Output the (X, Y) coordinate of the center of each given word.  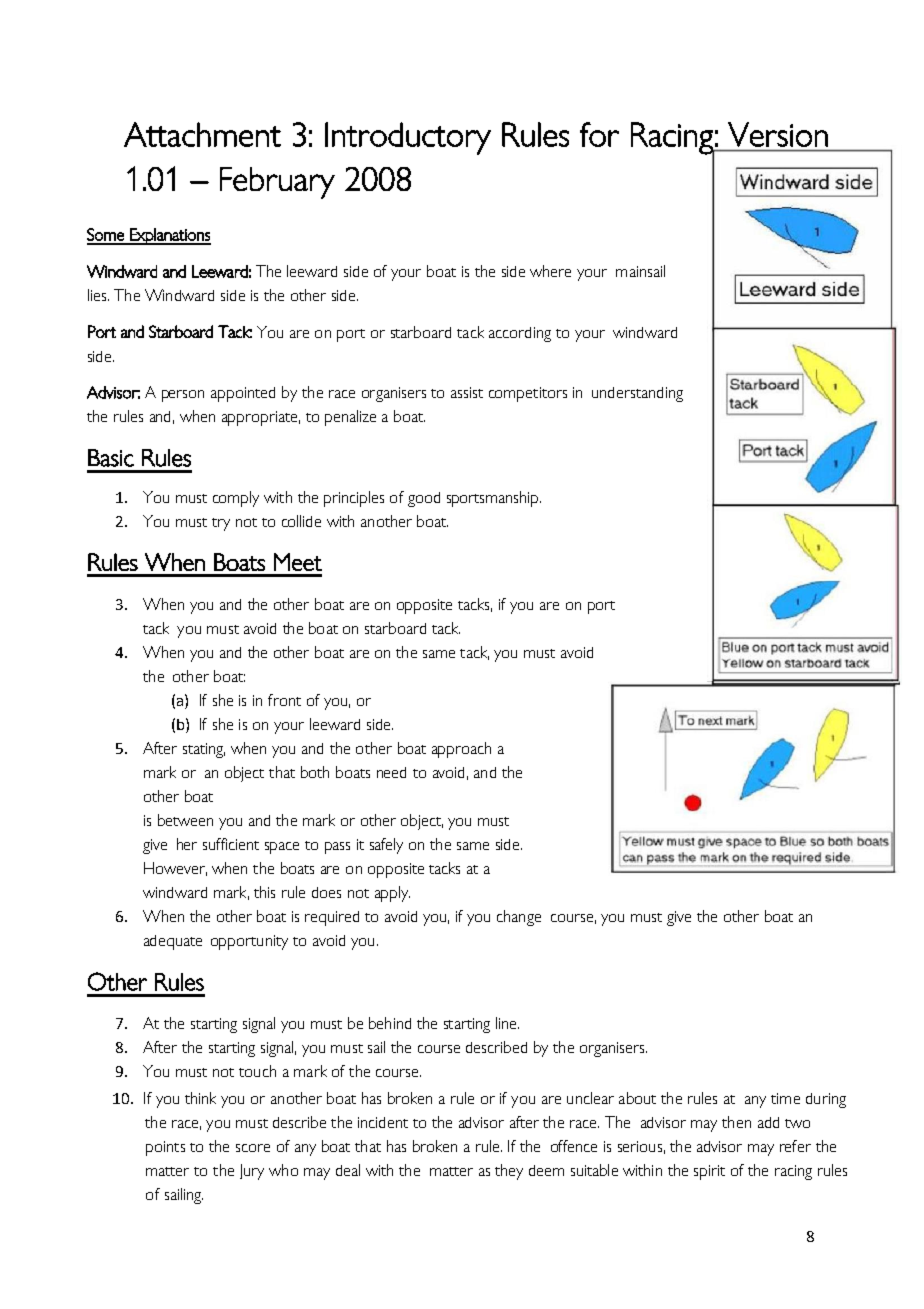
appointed (243, 394)
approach (461, 750)
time (785, 1098)
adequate (173, 942)
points (165, 1148)
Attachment (202, 134)
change (519, 918)
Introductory (408, 138)
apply (392, 894)
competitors (528, 394)
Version (778, 134)
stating (204, 750)
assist (467, 392)
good (424, 499)
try (221, 524)
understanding (637, 394)
